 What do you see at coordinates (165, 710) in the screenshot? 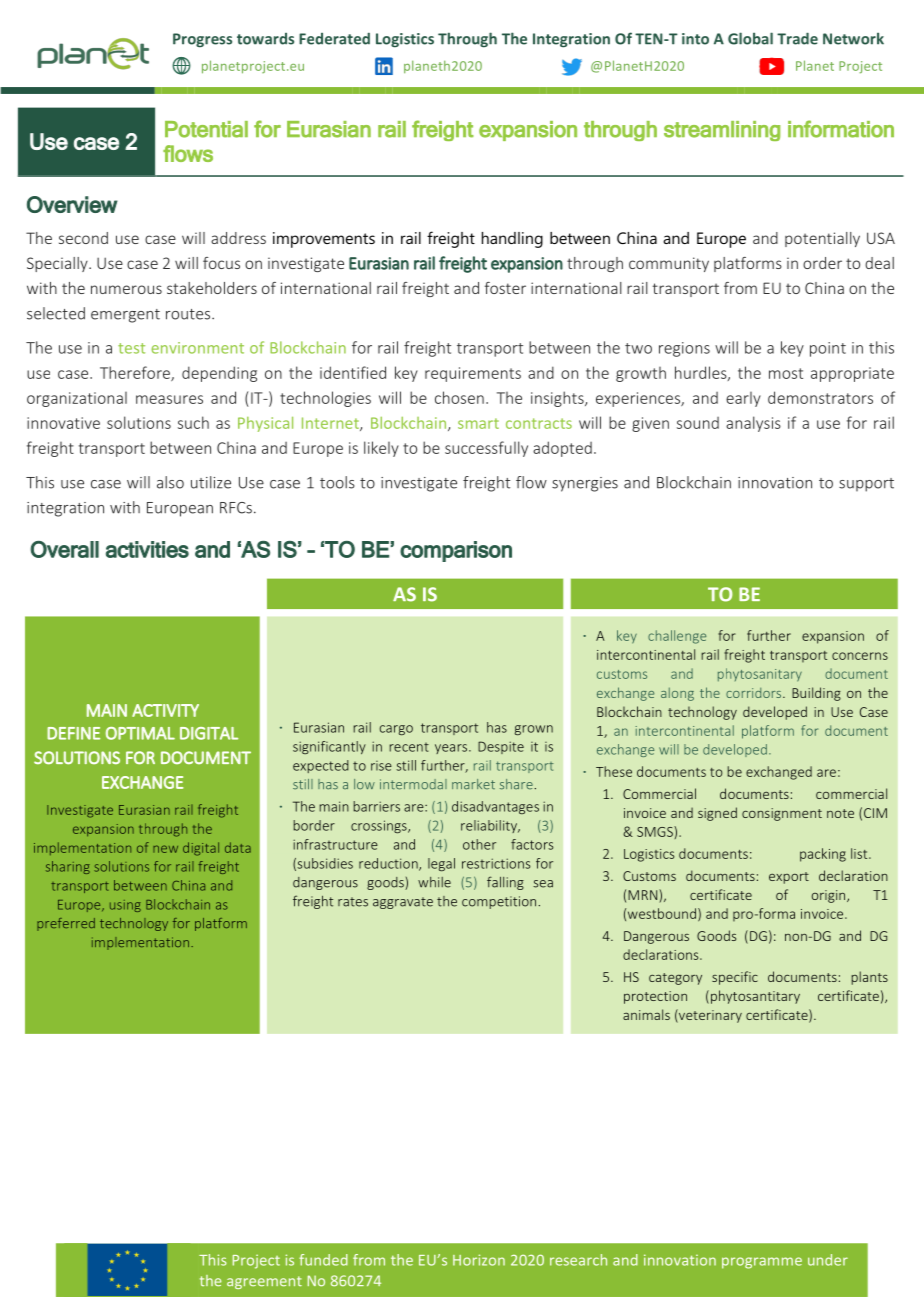
I see `ACTIVITY` at bounding box center [165, 710].
